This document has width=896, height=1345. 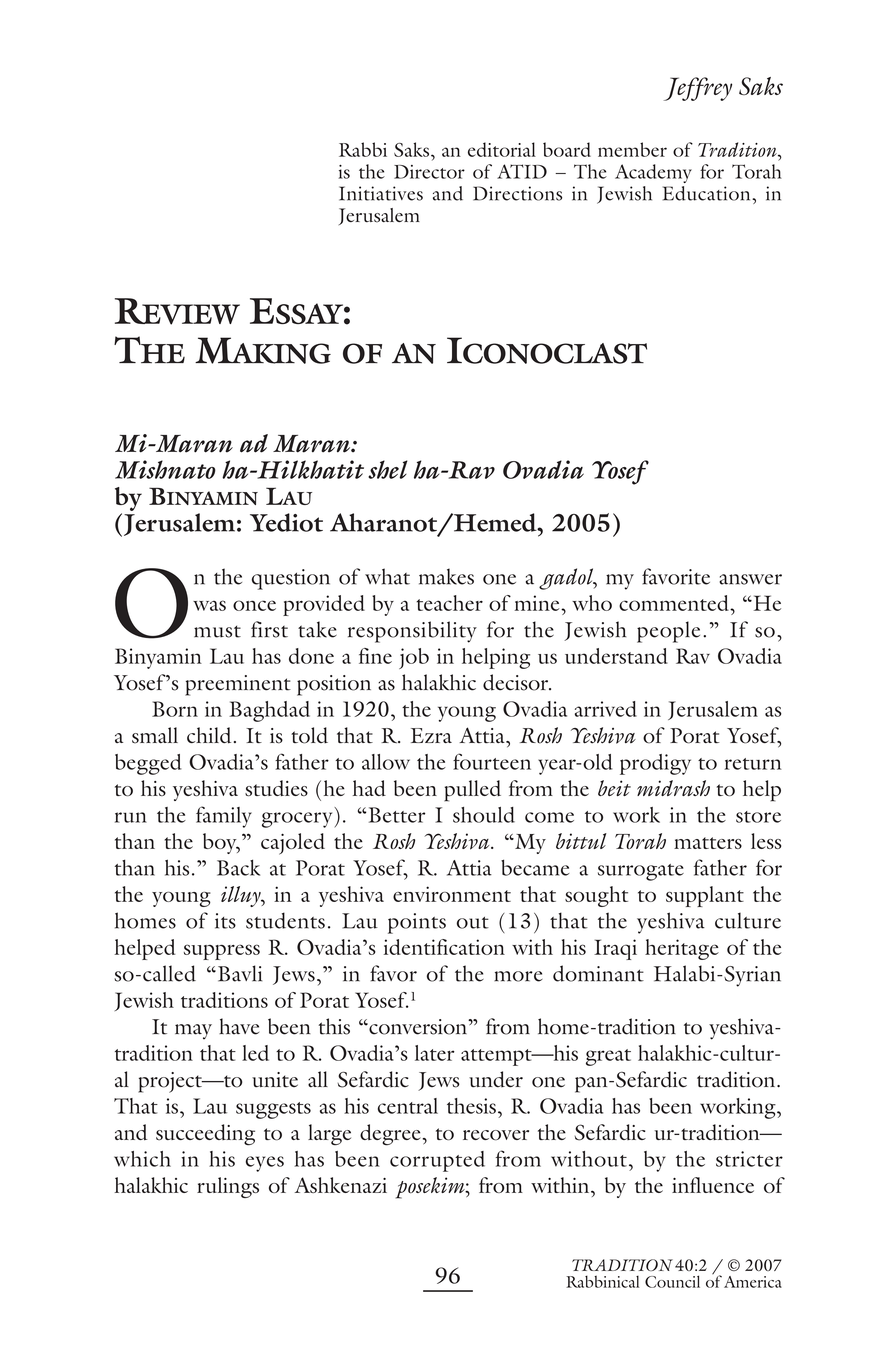 I want to click on heritage, so click(x=682, y=949).
